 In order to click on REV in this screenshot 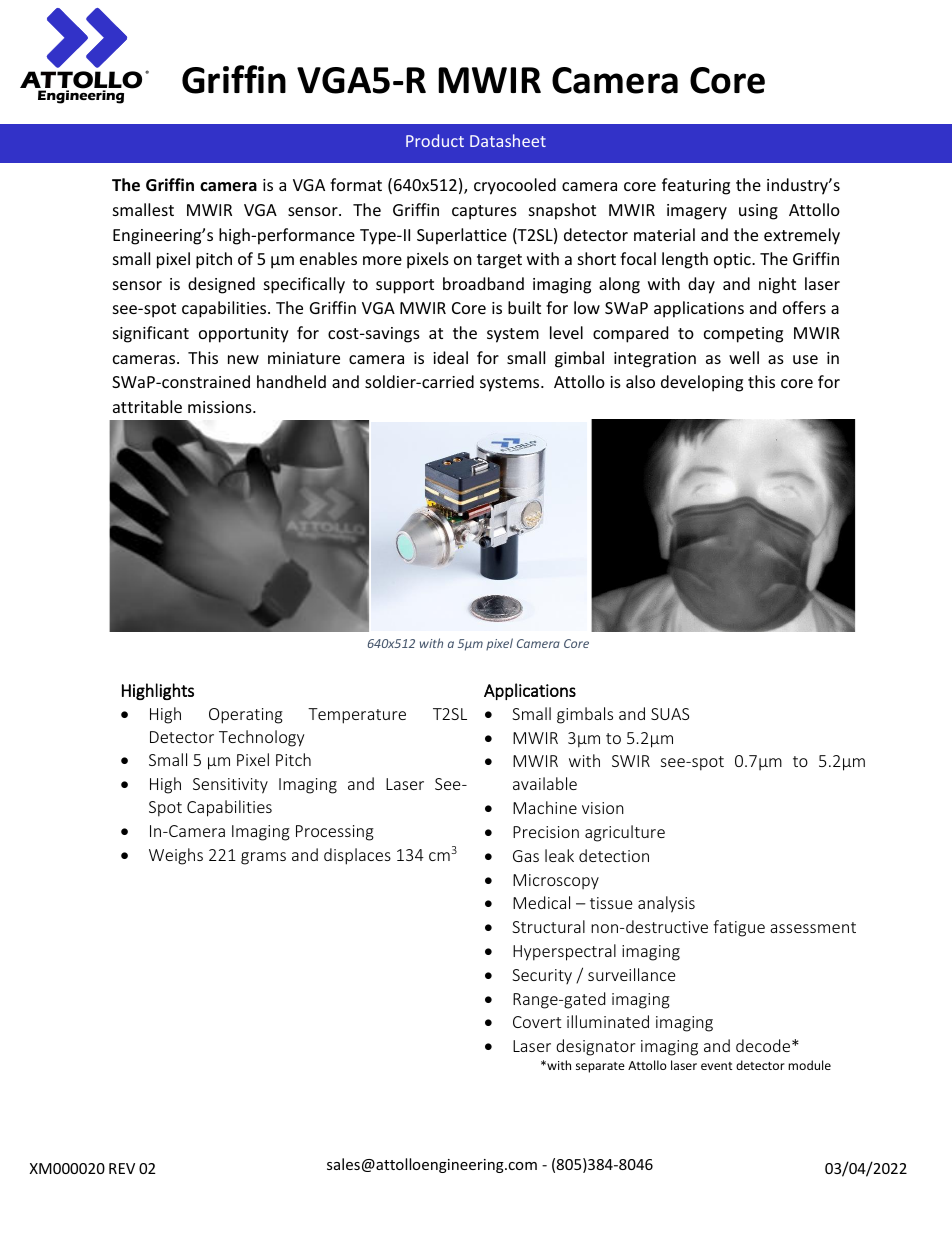, I will do `click(122, 1168)`.
